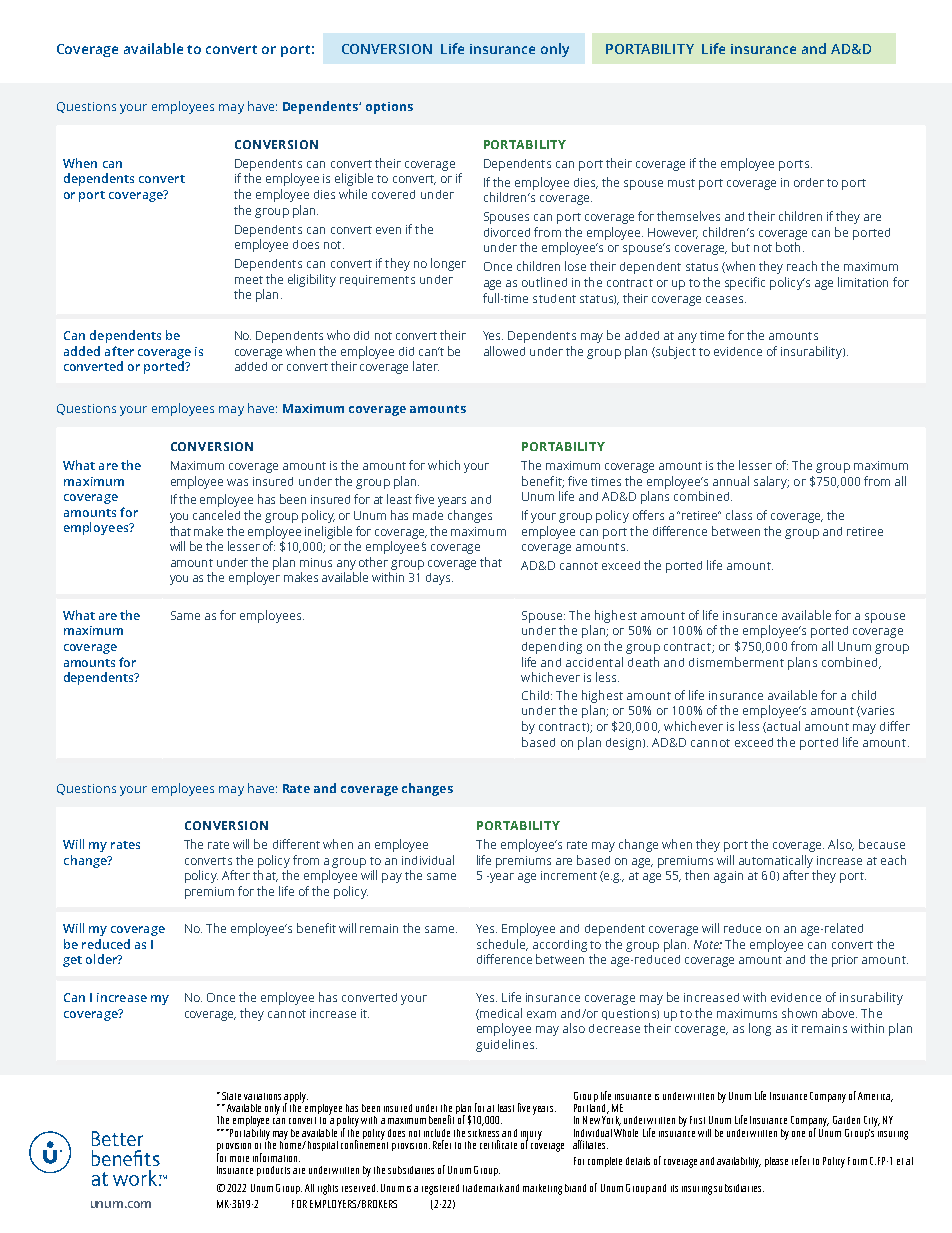 This document has height=1233, width=952. What do you see at coordinates (426, 366) in the document?
I see `later` at bounding box center [426, 366].
